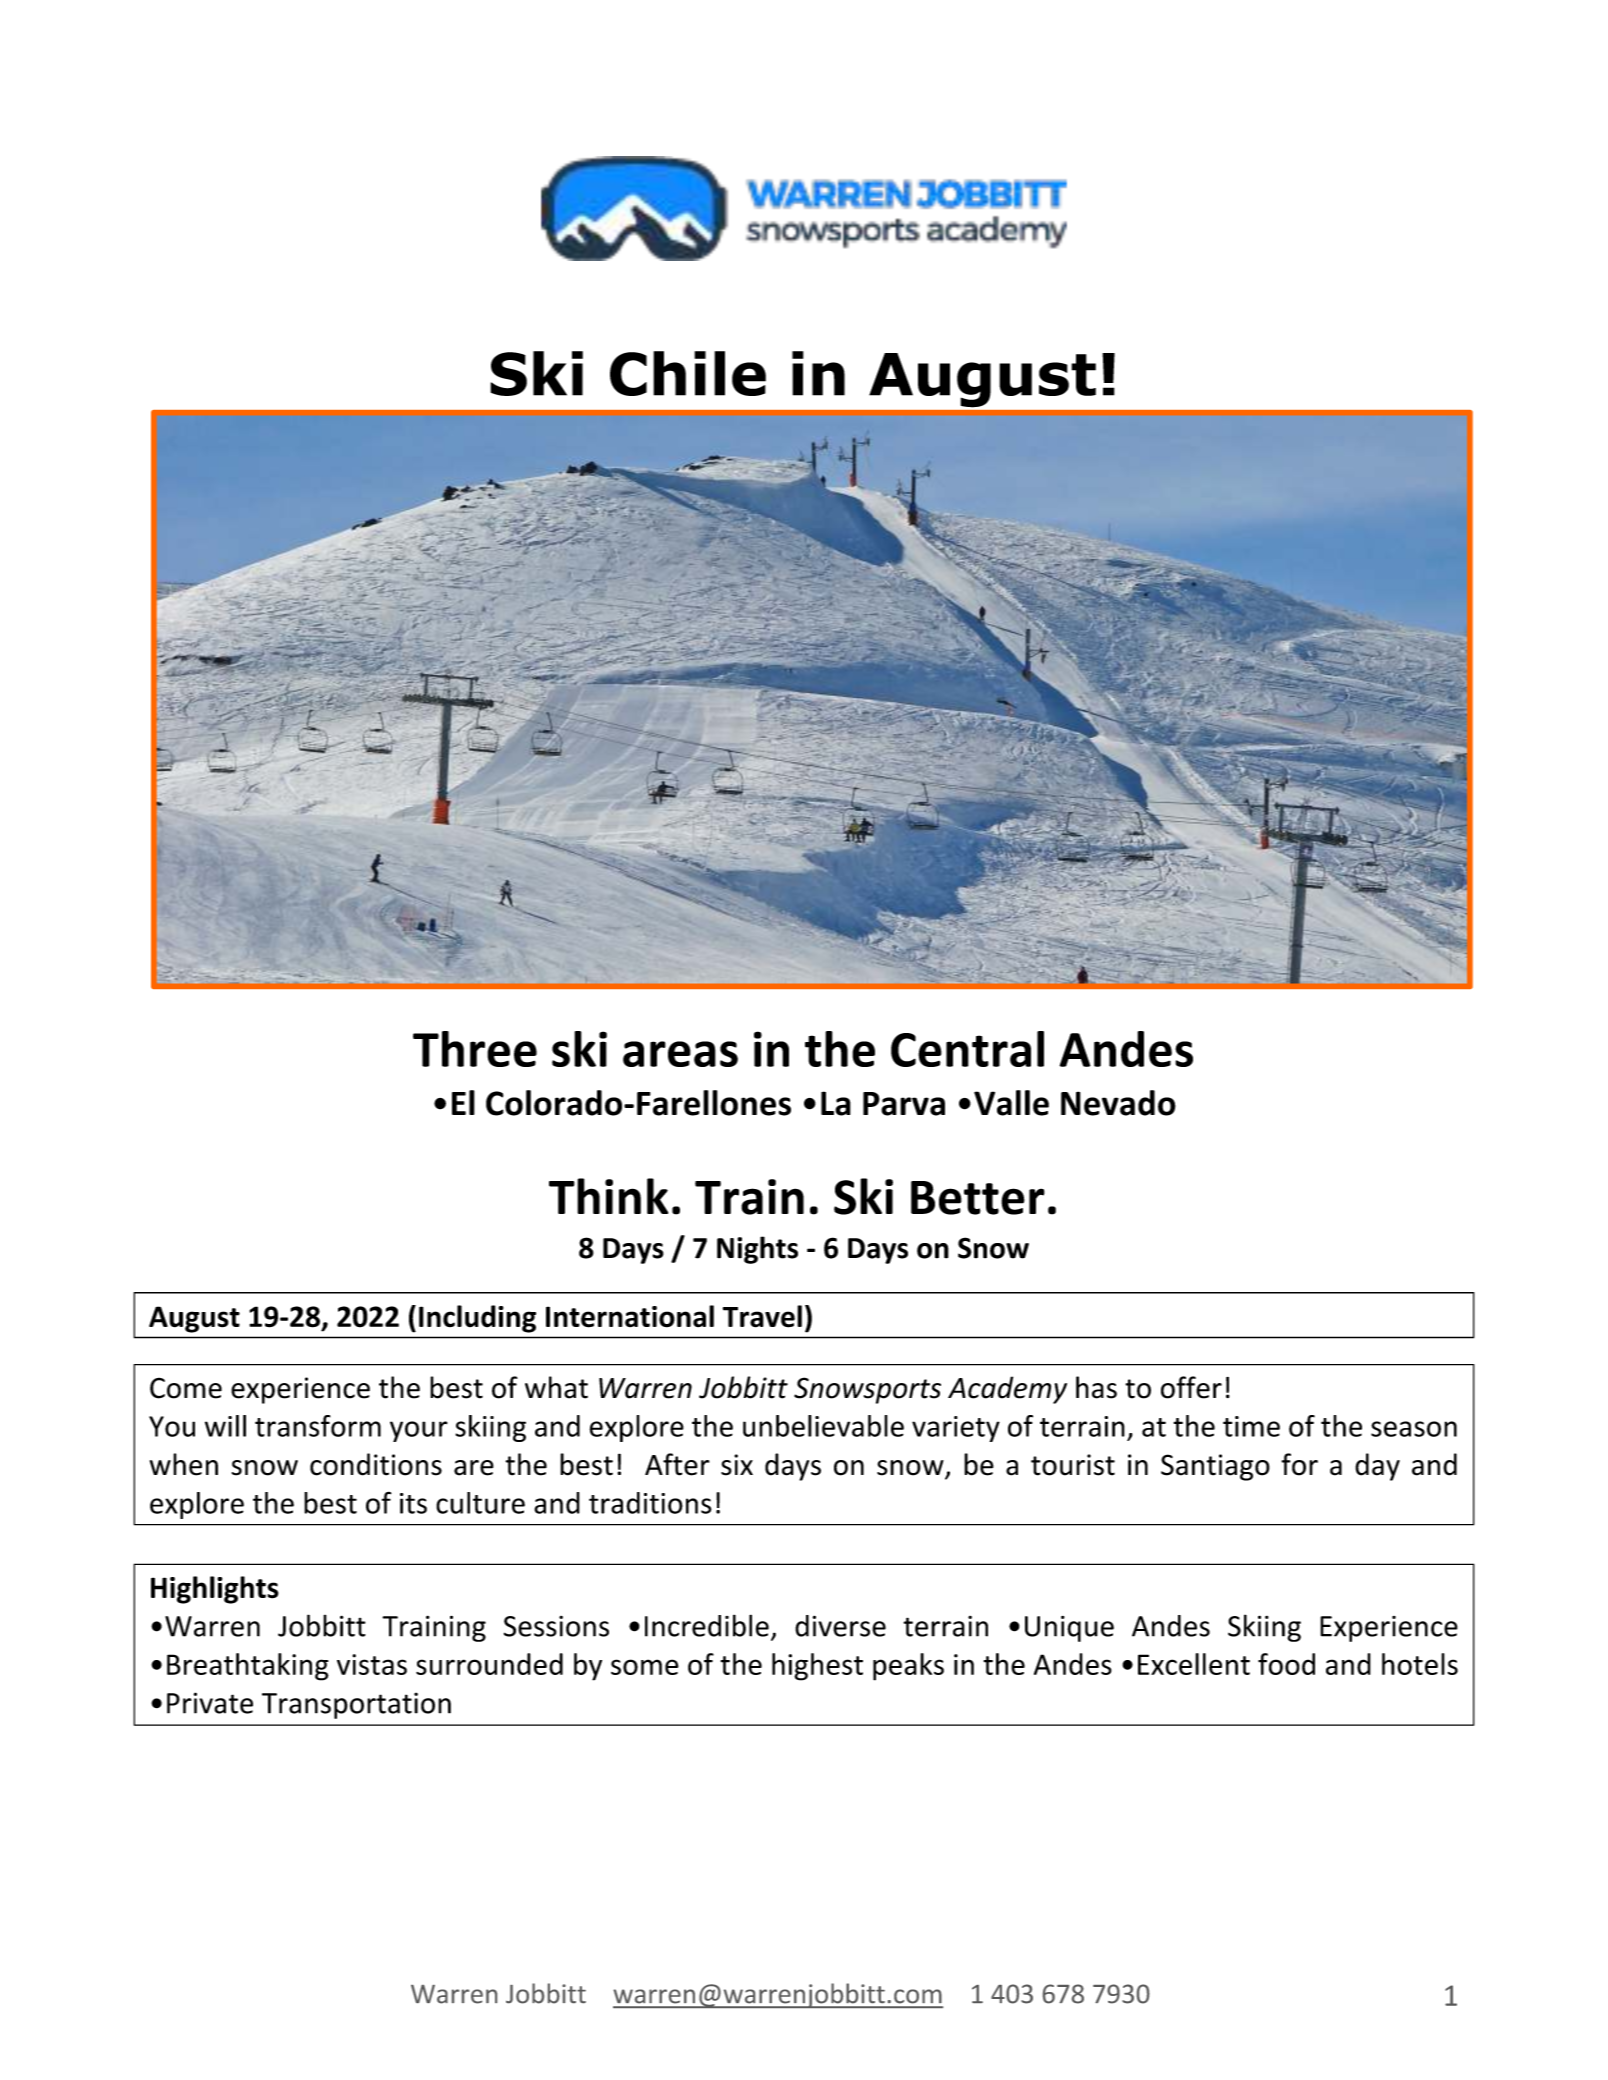 The height and width of the screenshot is (2080, 1608). Describe the element at coordinates (688, 373) in the screenshot. I see `Chile` at that location.
